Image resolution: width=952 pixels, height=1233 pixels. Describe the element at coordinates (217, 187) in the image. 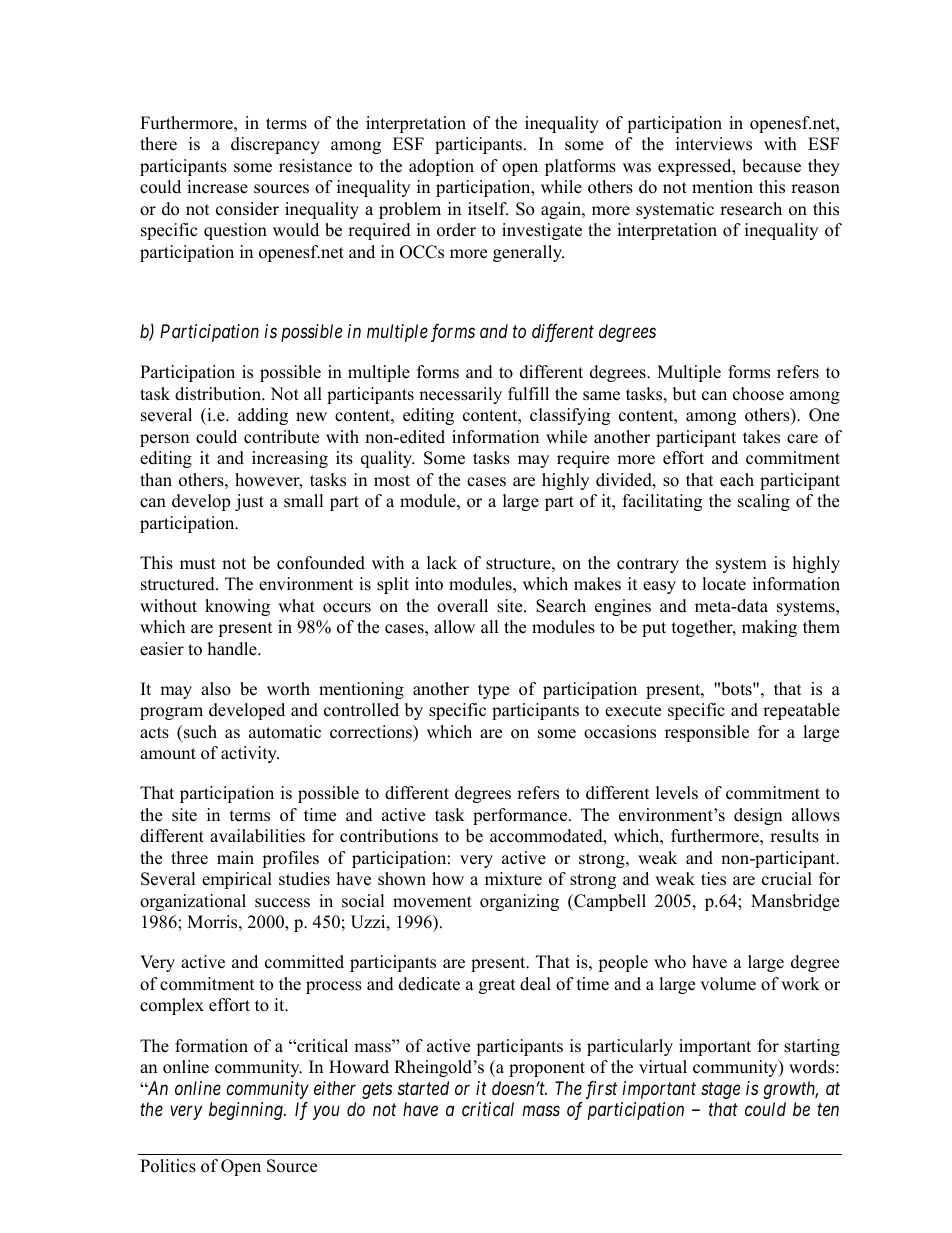

I see `increase` at that location.
